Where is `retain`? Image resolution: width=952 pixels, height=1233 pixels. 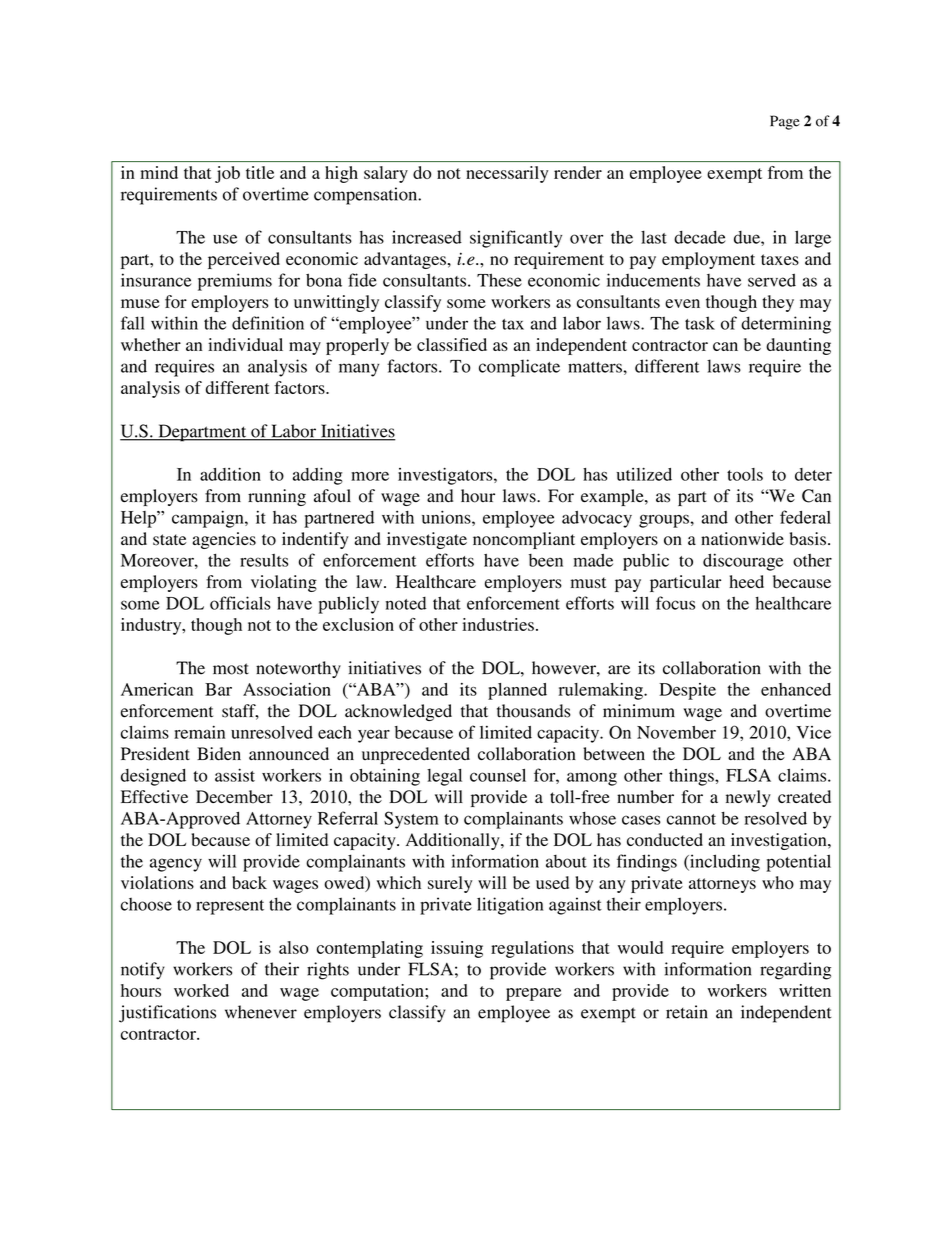
retain is located at coordinates (687, 1012).
